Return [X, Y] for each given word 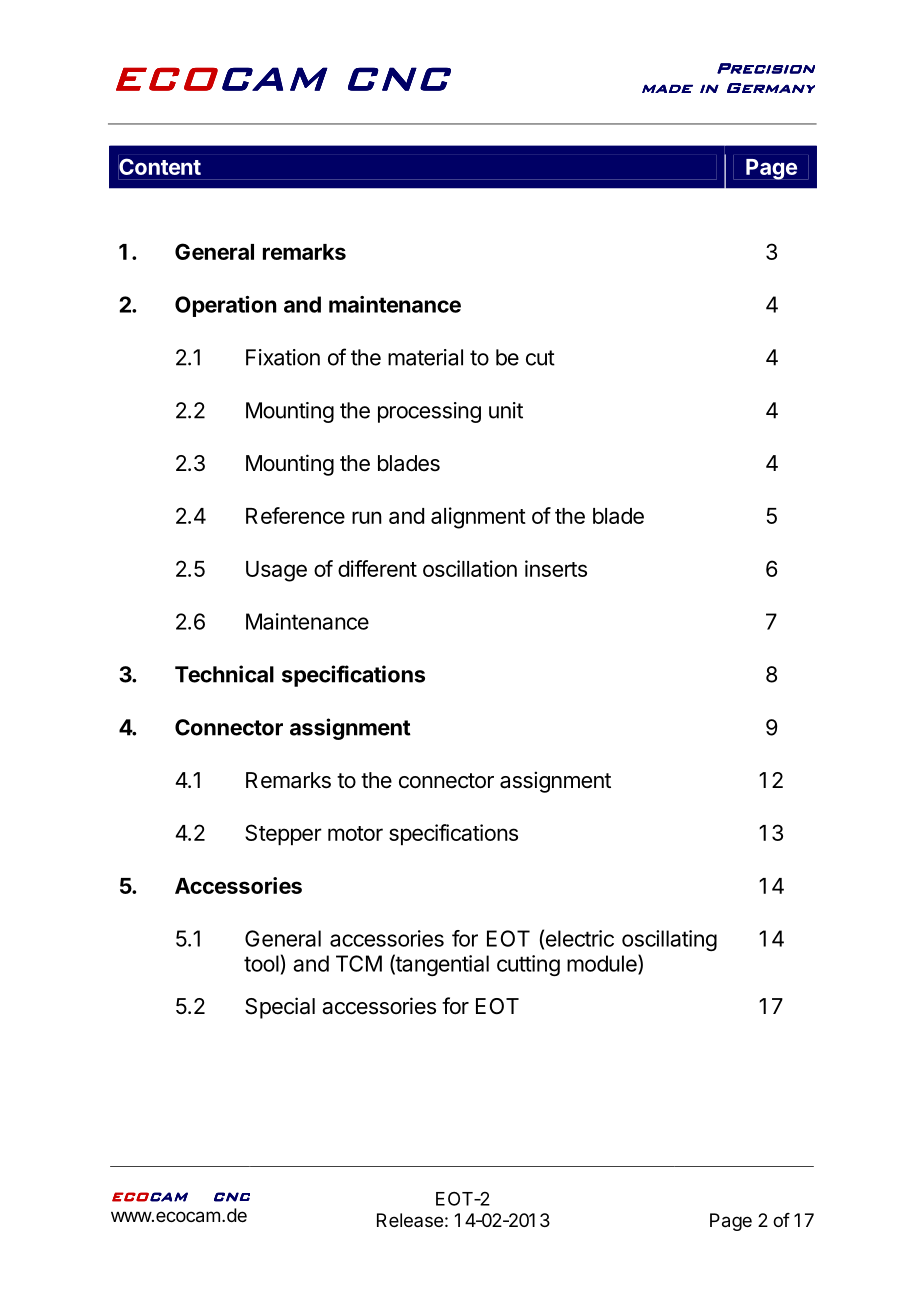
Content [160, 166]
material [425, 357]
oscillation [470, 568]
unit [506, 410]
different [377, 568]
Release [410, 1220]
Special [280, 1008]
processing [429, 412]
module [603, 964]
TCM [359, 963]
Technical [224, 674]
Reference [295, 515]
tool [261, 963]
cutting [528, 965]
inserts [556, 568]
